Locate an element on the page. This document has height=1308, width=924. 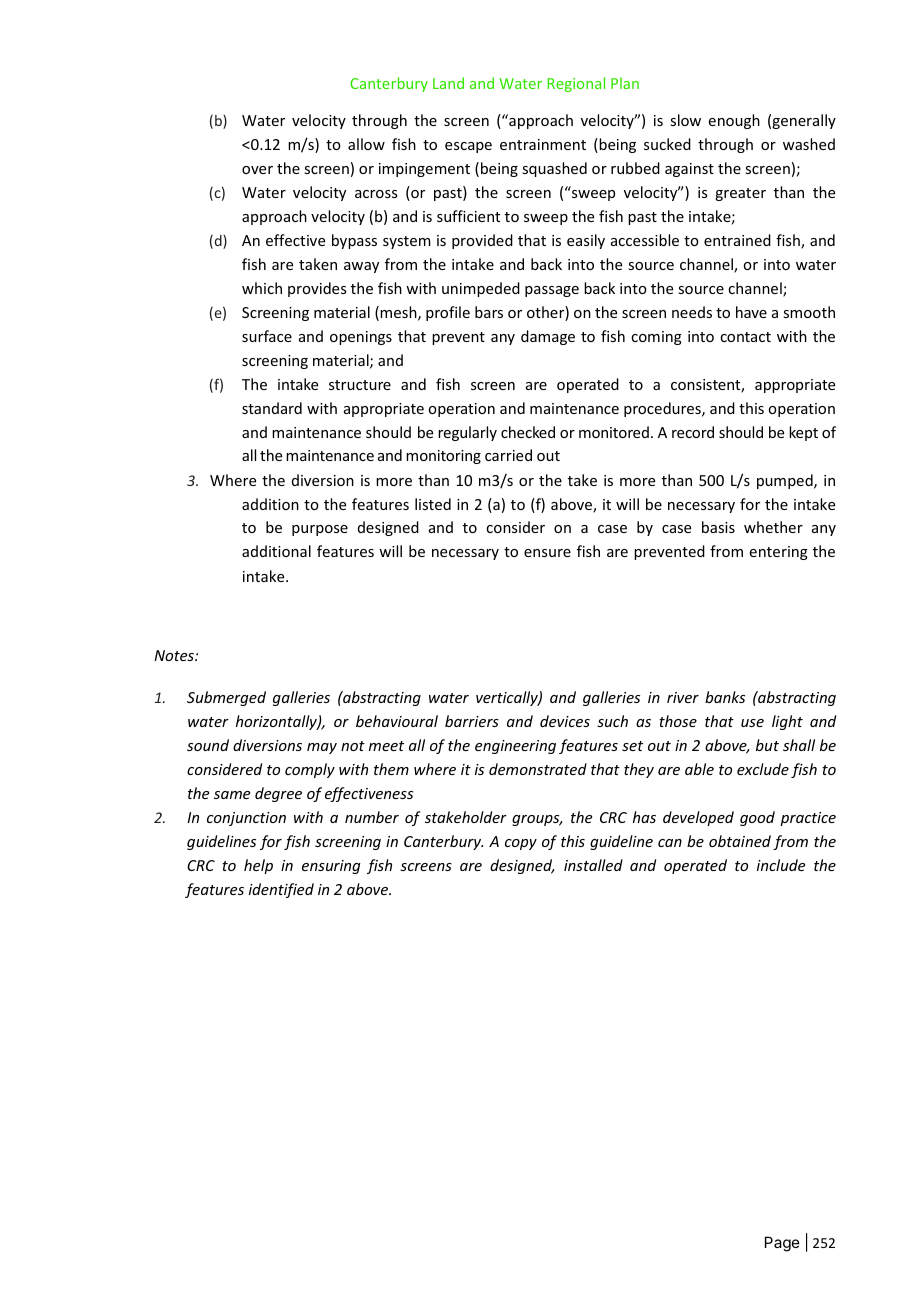
enough is located at coordinates (734, 121).
